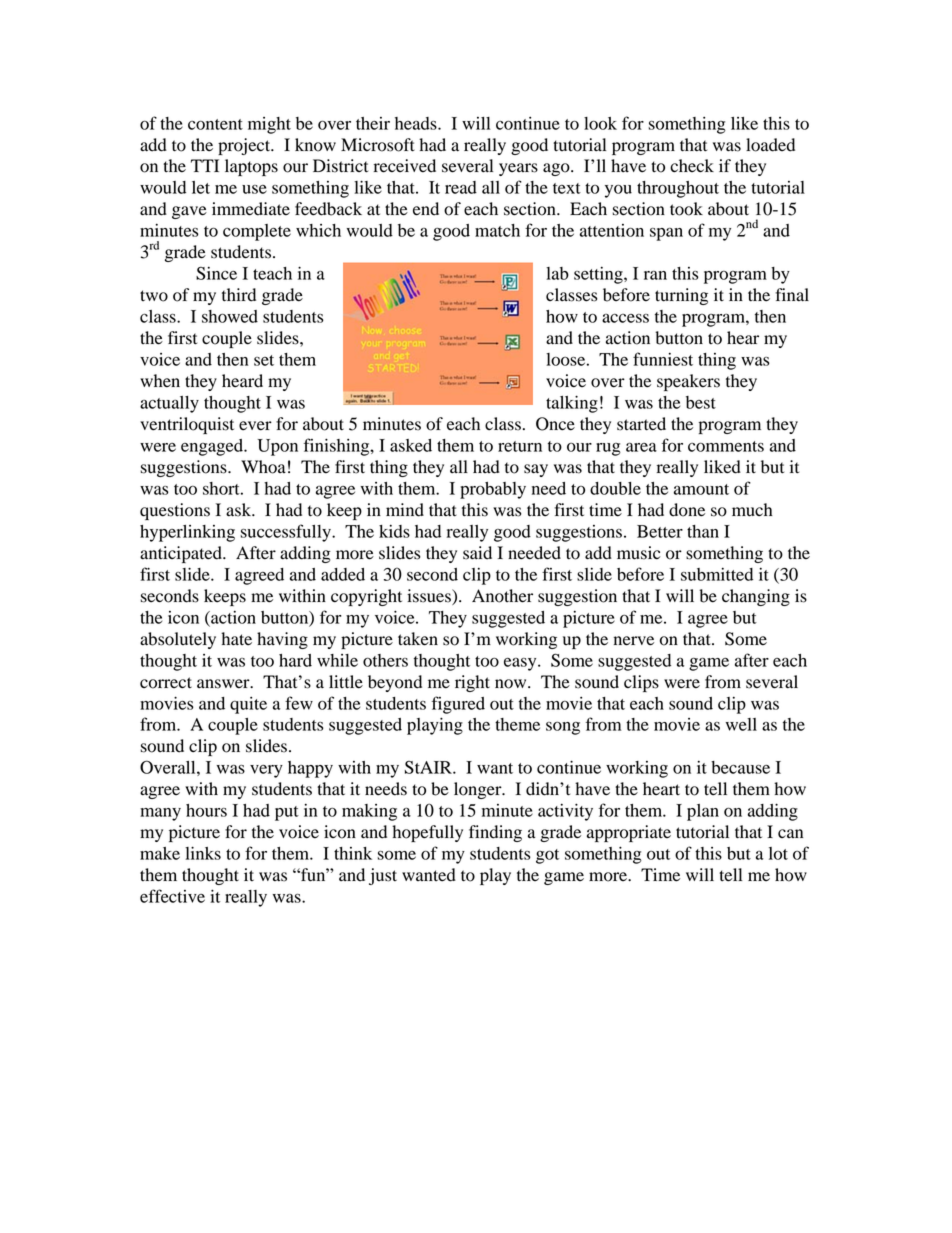 The height and width of the screenshot is (1233, 952). What do you see at coordinates (175, 511) in the screenshot?
I see `questions` at bounding box center [175, 511].
